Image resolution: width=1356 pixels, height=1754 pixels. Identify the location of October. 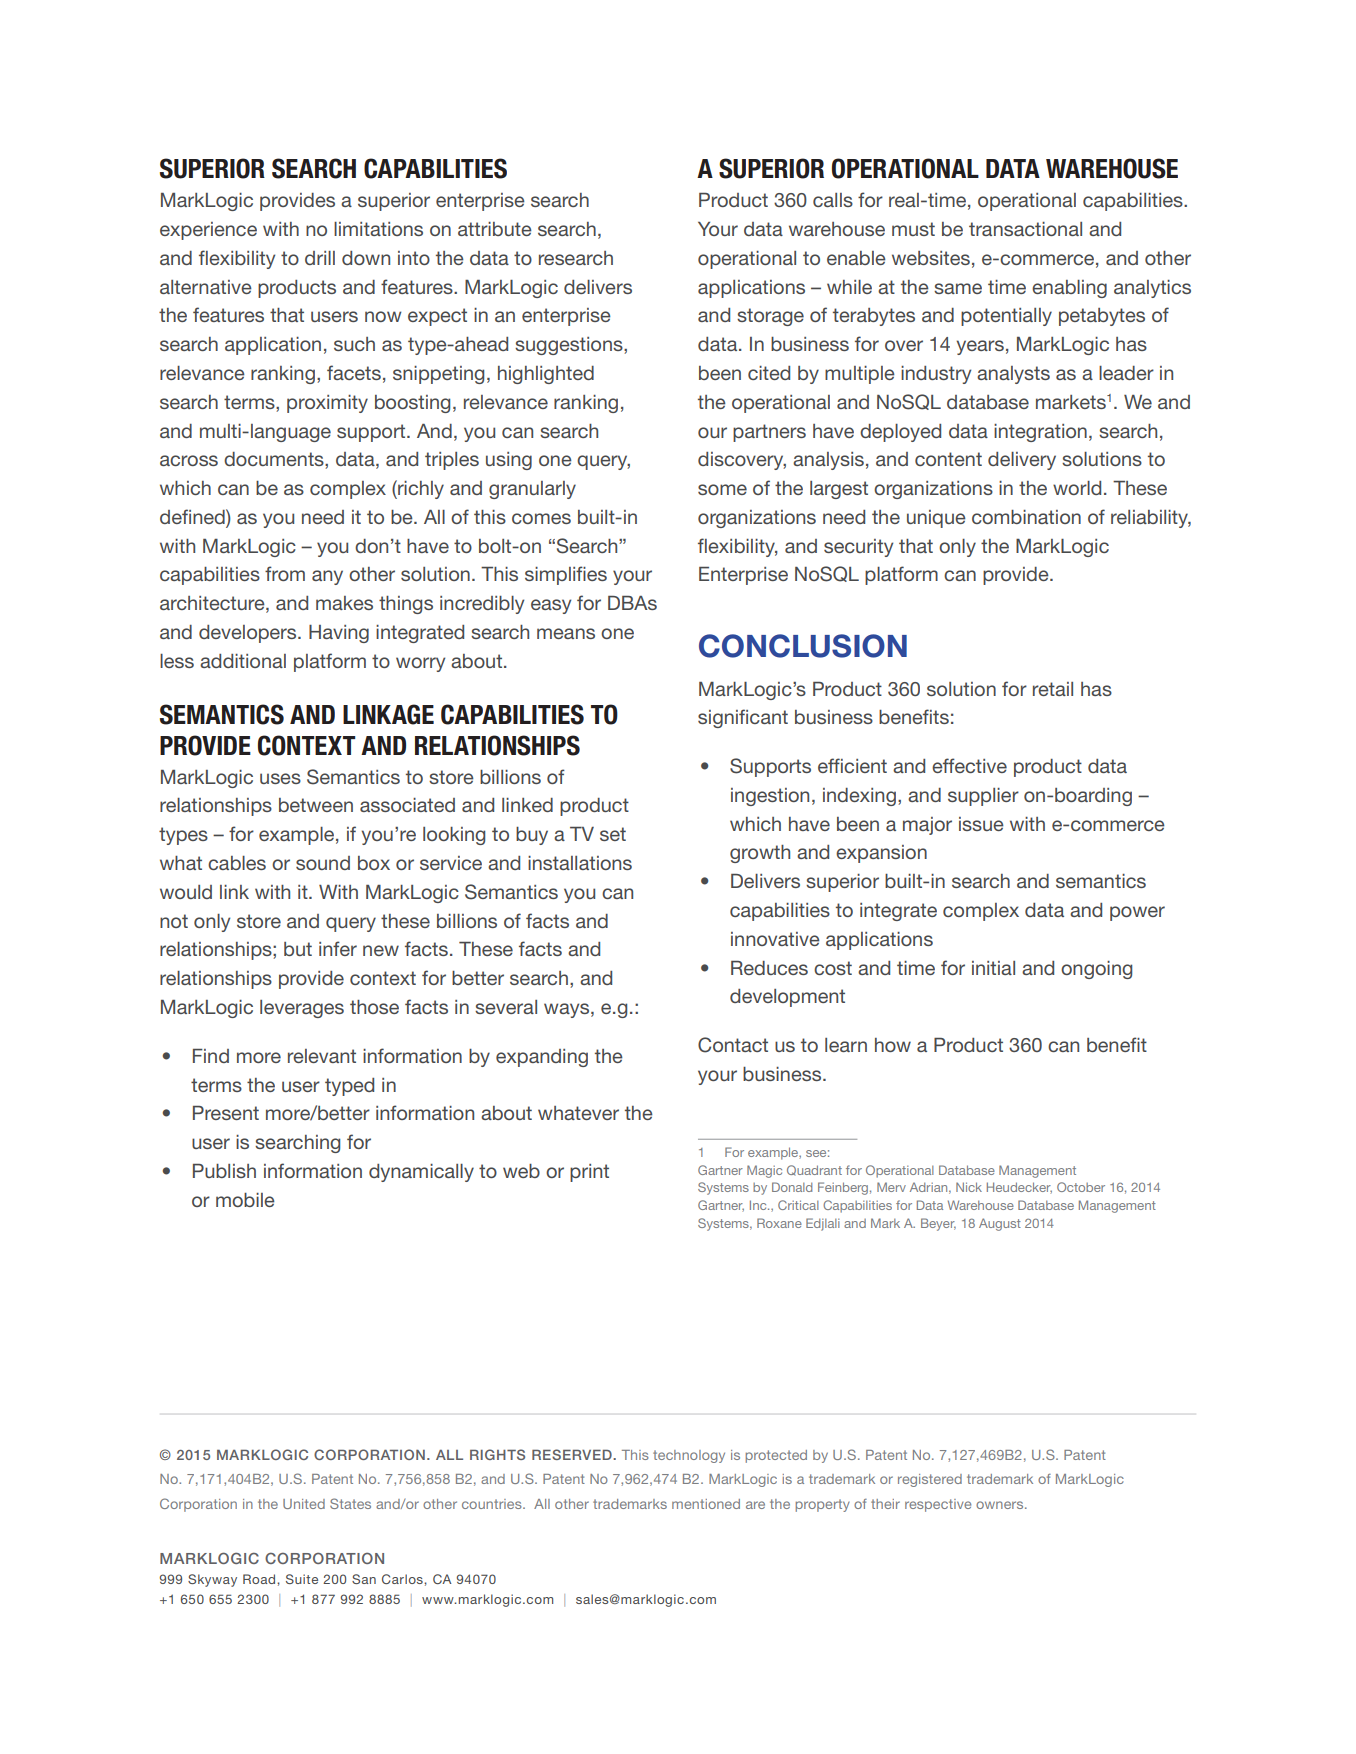
(1081, 1187).
